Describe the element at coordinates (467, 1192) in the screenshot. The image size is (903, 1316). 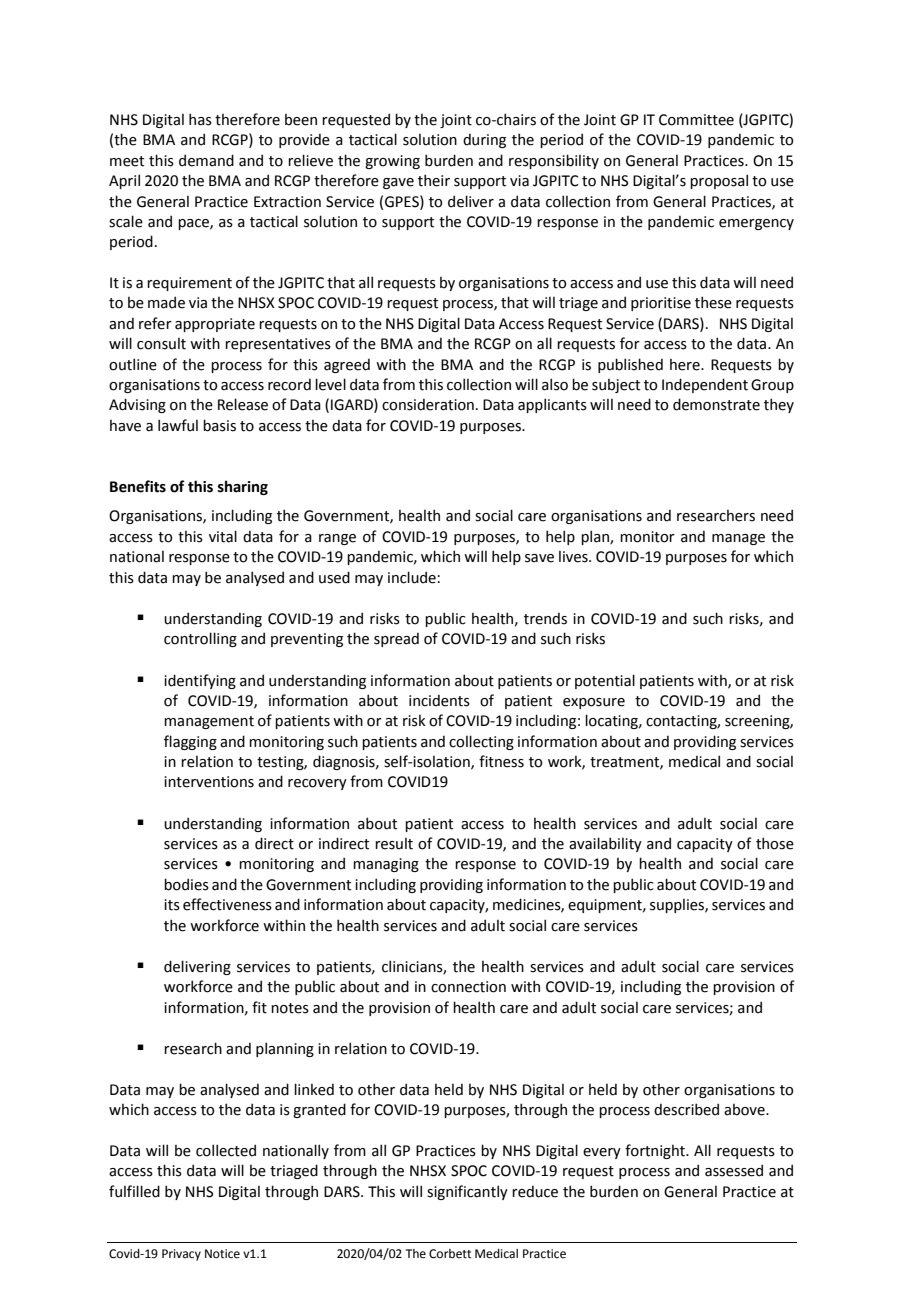
I see `significantly` at that location.
